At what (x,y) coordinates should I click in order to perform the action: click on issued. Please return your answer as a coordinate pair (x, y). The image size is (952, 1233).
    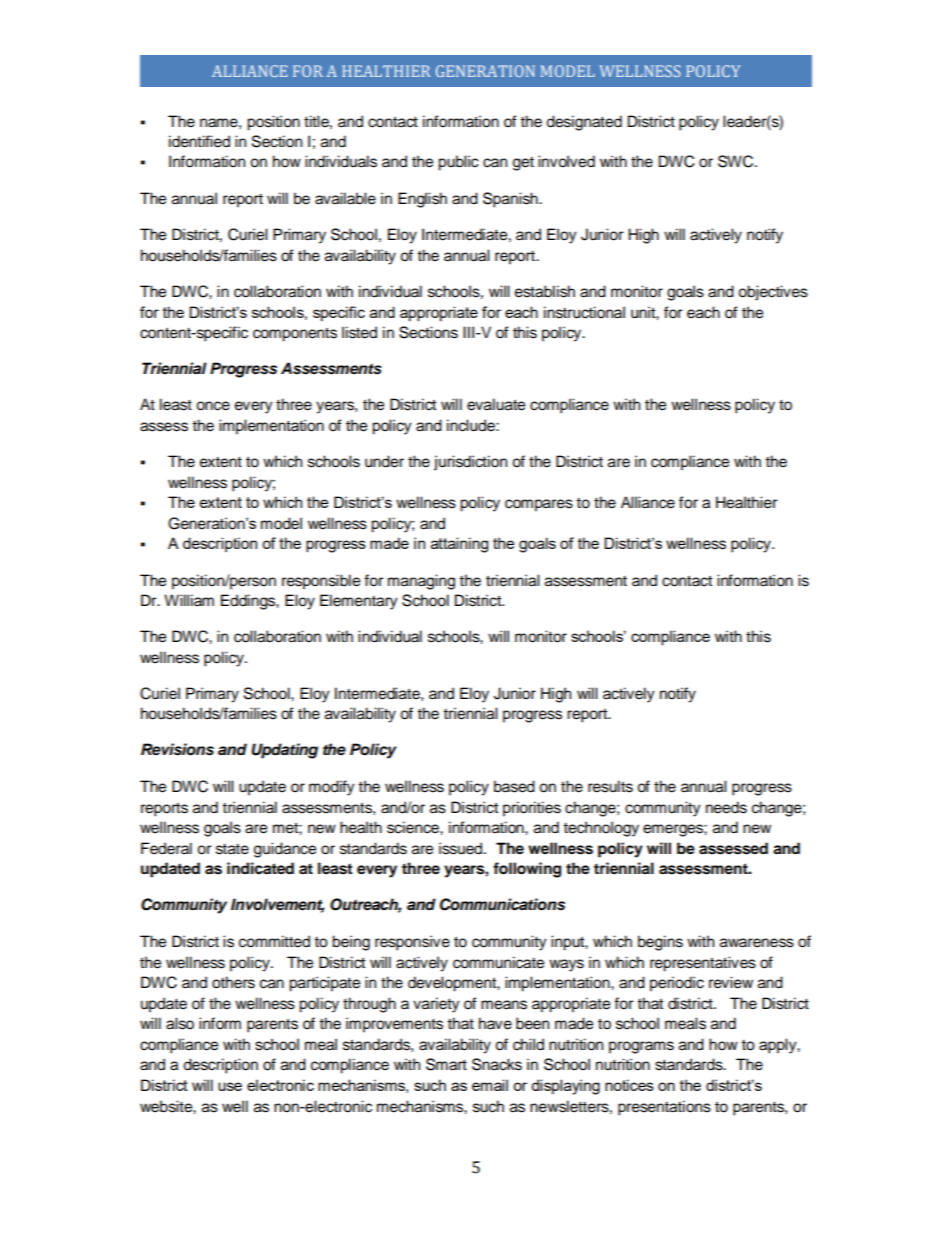
    Looking at the image, I should click on (462, 848).
